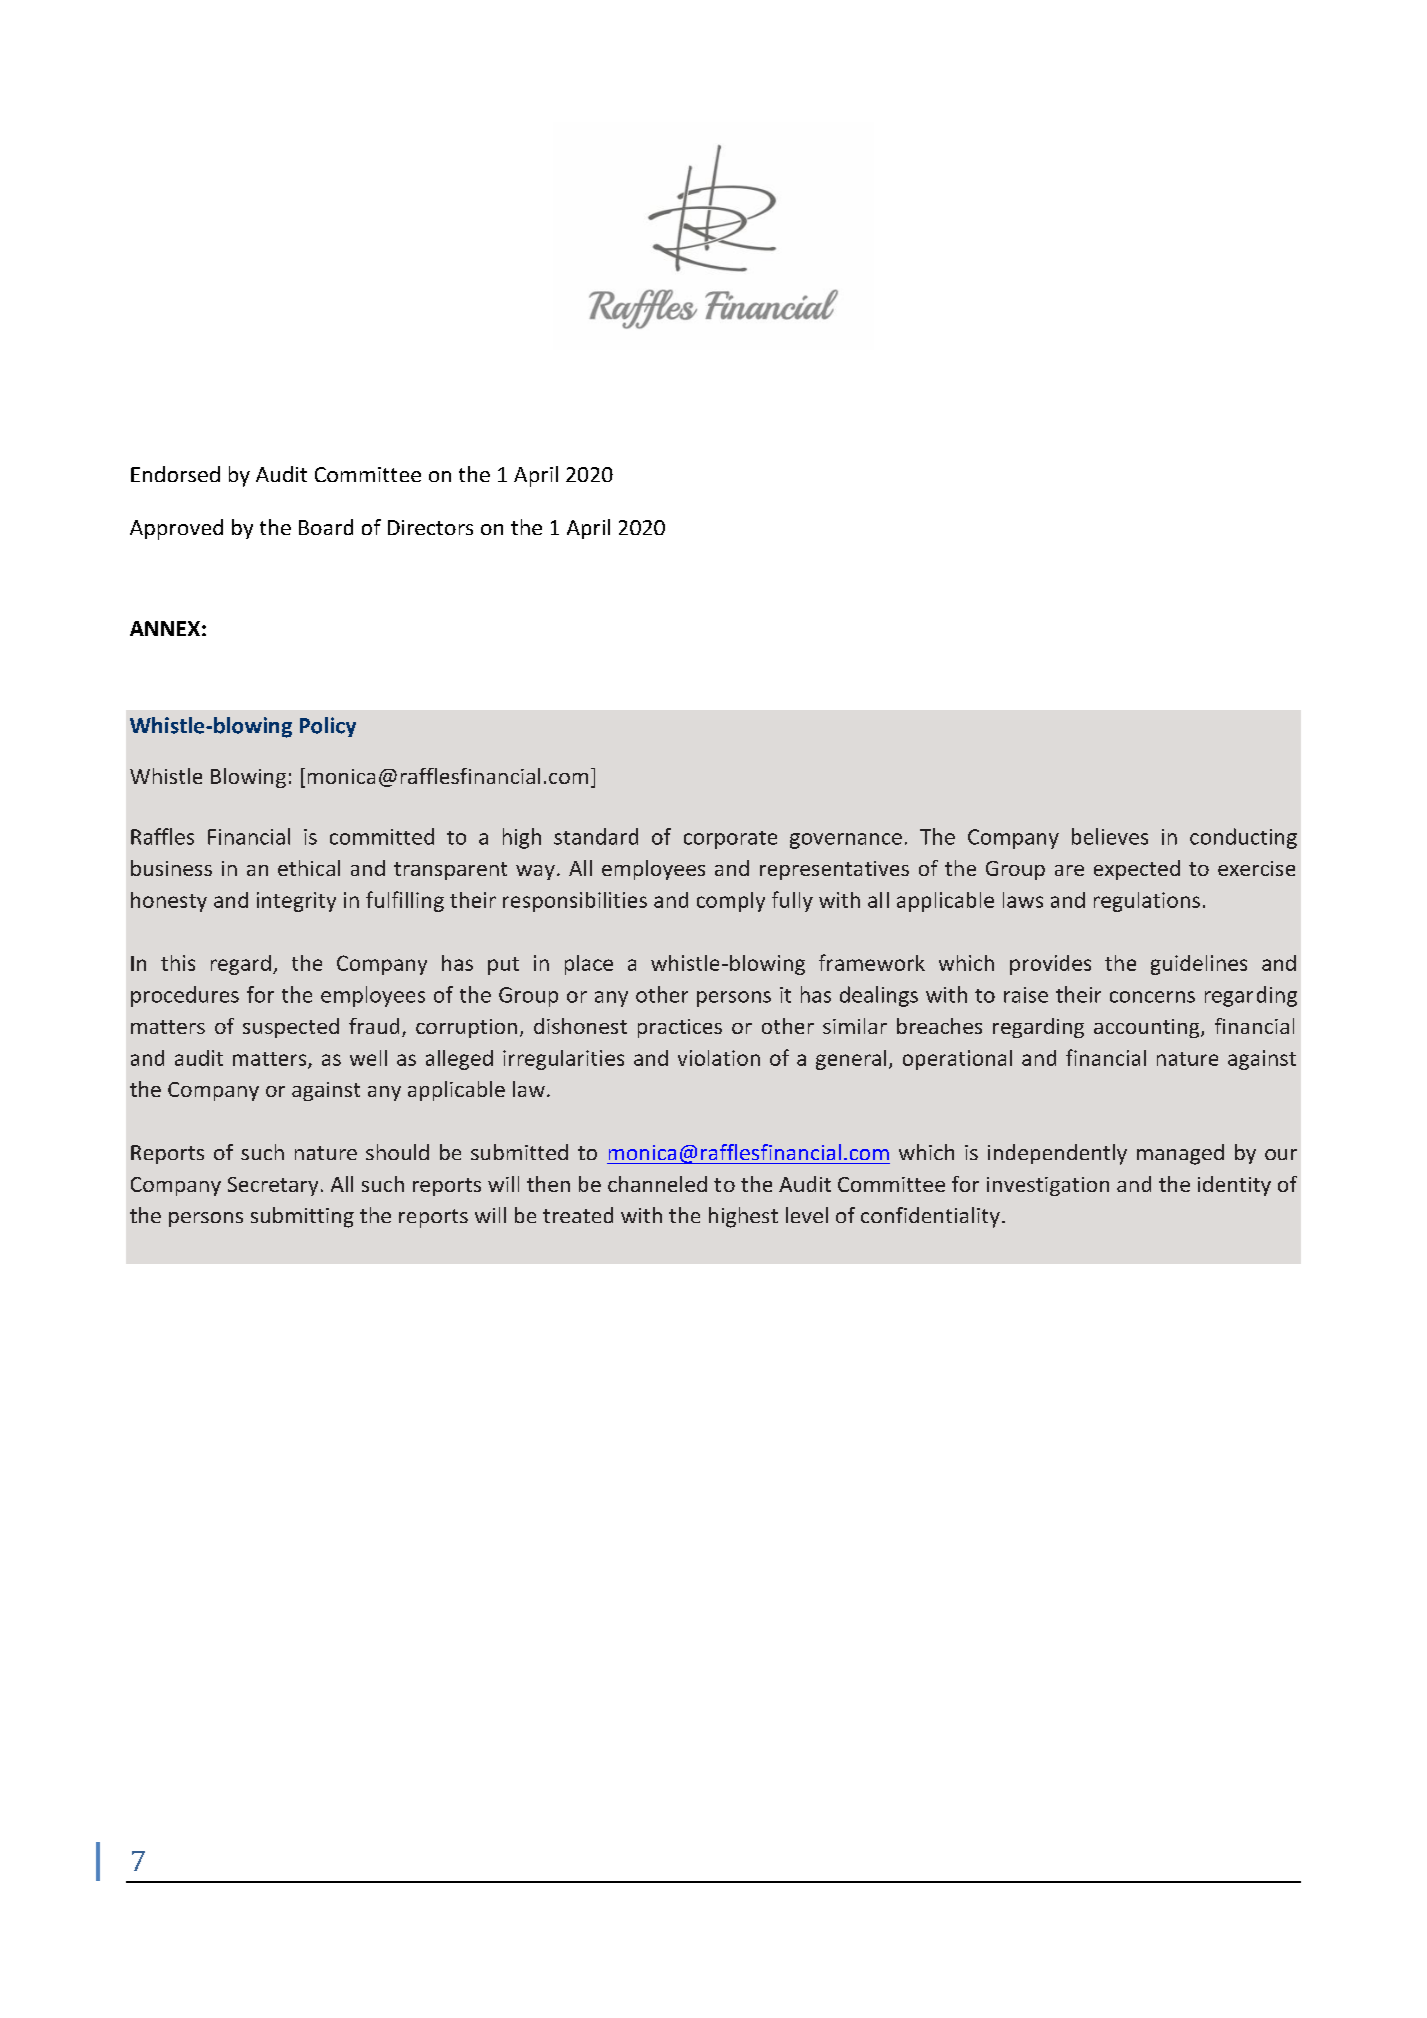 The height and width of the page is (2018, 1427). What do you see at coordinates (296, 902) in the page?
I see `integrity` at bounding box center [296, 902].
